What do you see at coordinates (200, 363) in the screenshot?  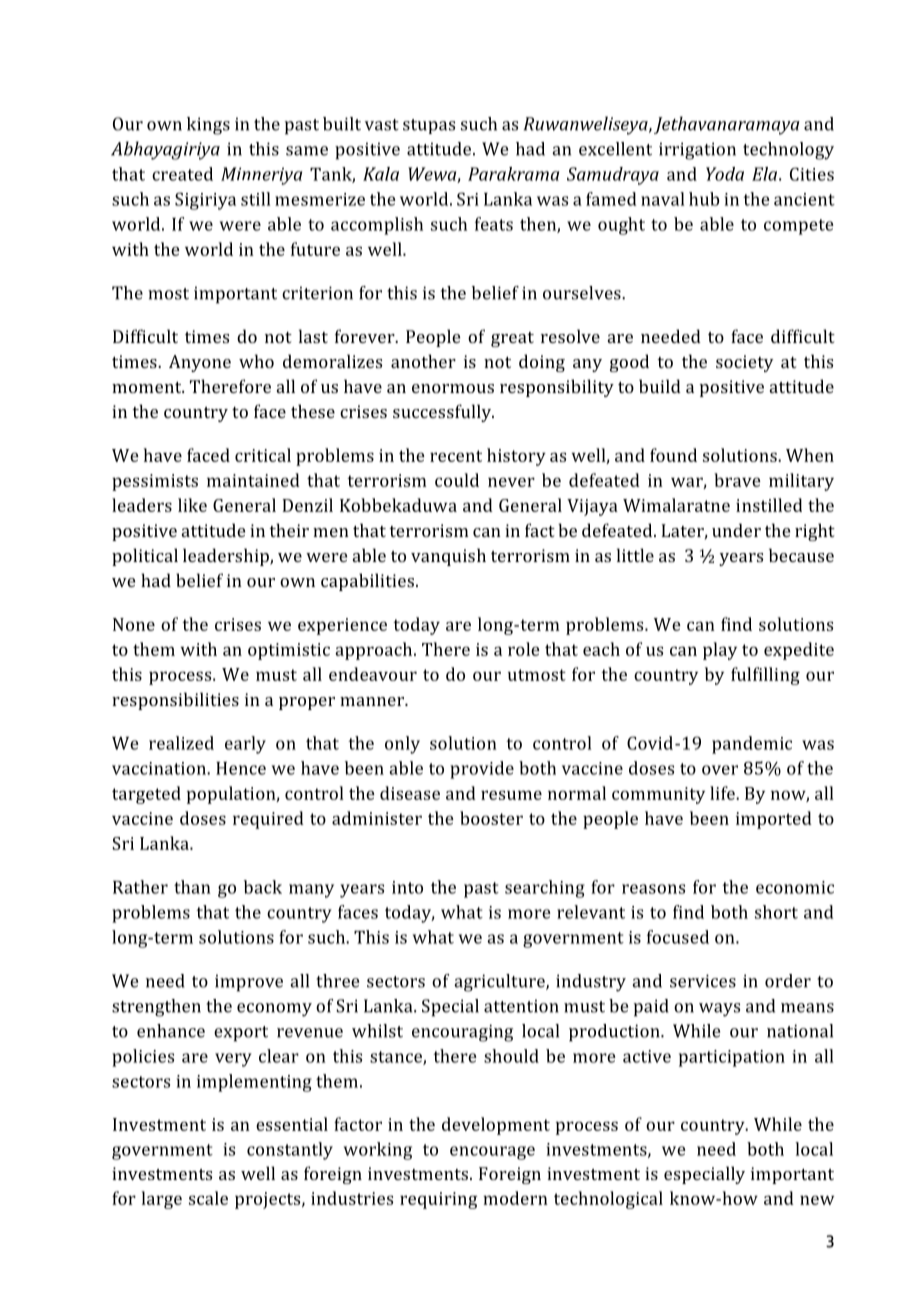 I see `Anyone` at bounding box center [200, 363].
